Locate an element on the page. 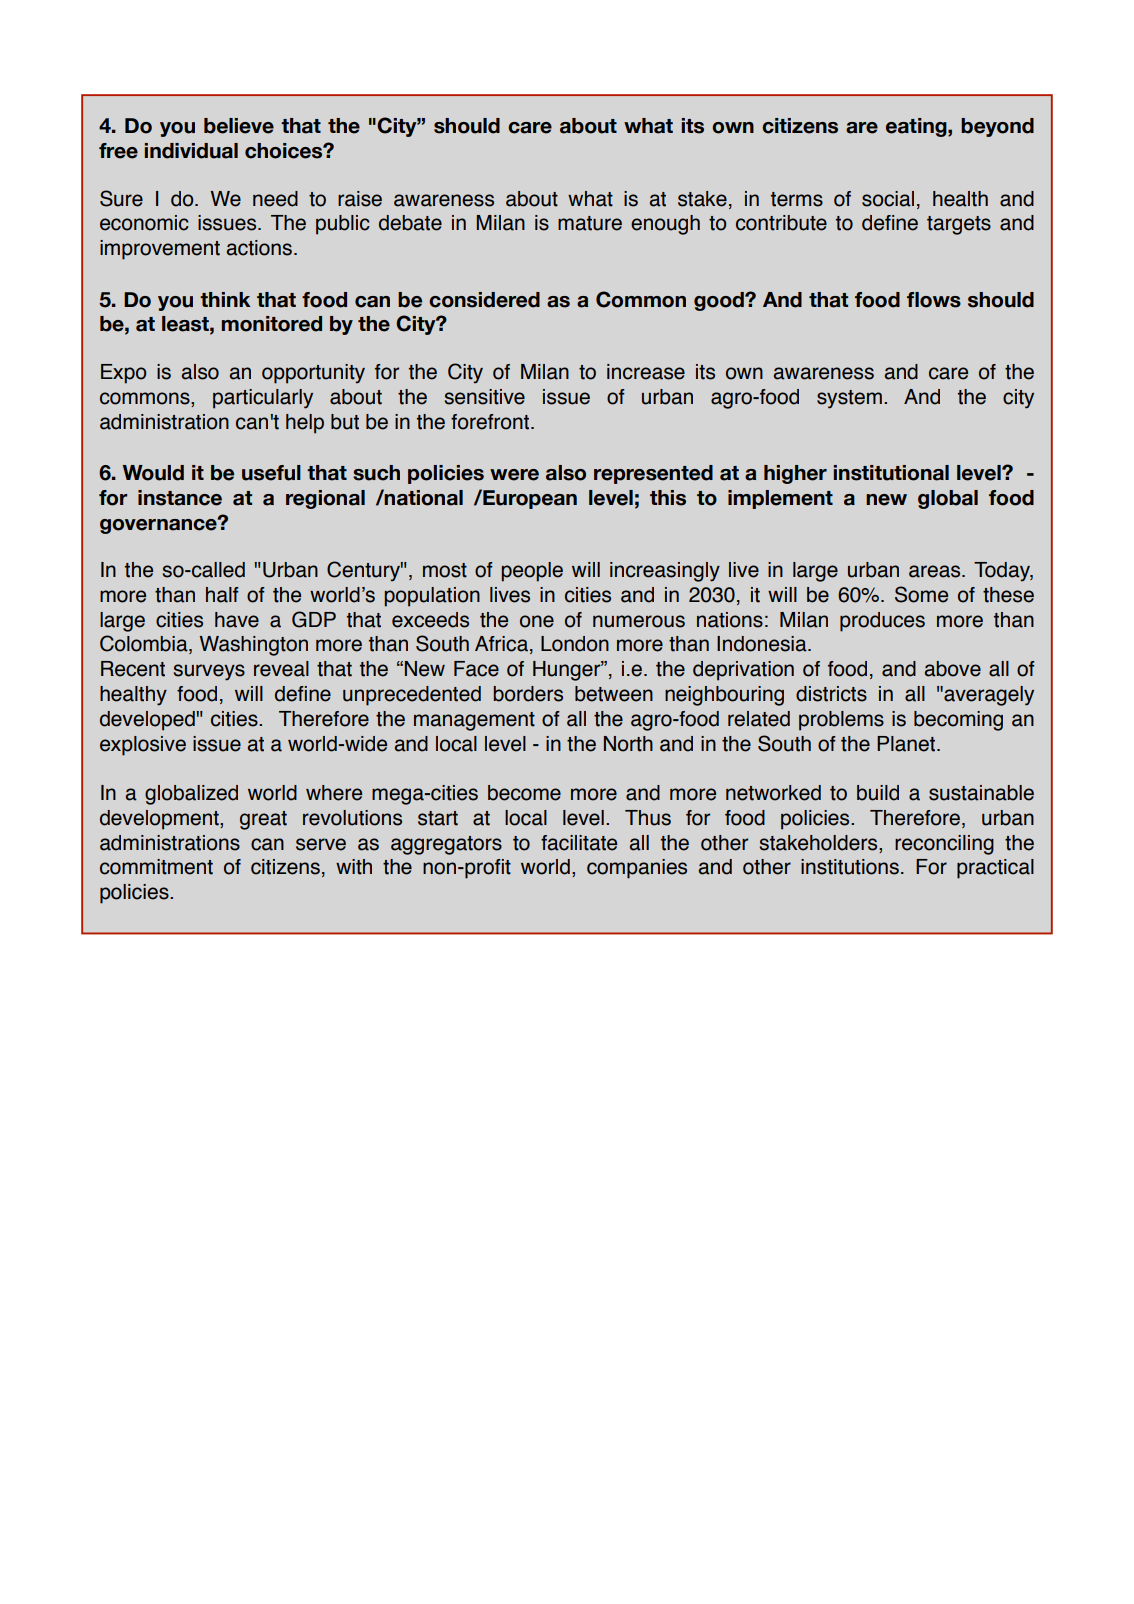 The width and height of the document is (1134, 1604). forefront is located at coordinates (491, 422).
